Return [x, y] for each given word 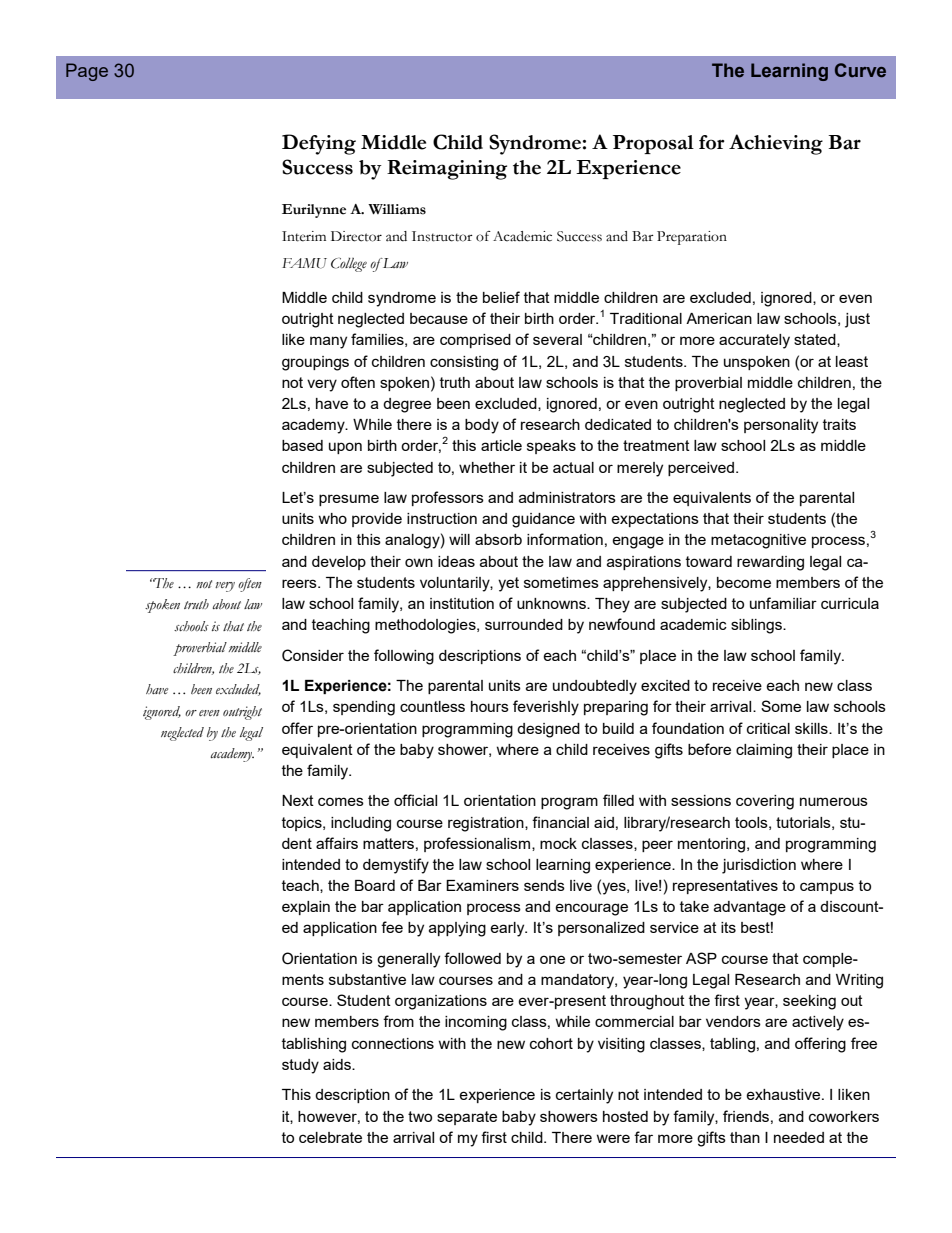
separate [467, 1118]
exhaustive [784, 1094]
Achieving [776, 144]
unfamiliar [783, 603]
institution [462, 603]
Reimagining [447, 170]
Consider [313, 655]
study [300, 1066]
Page [87, 72]
